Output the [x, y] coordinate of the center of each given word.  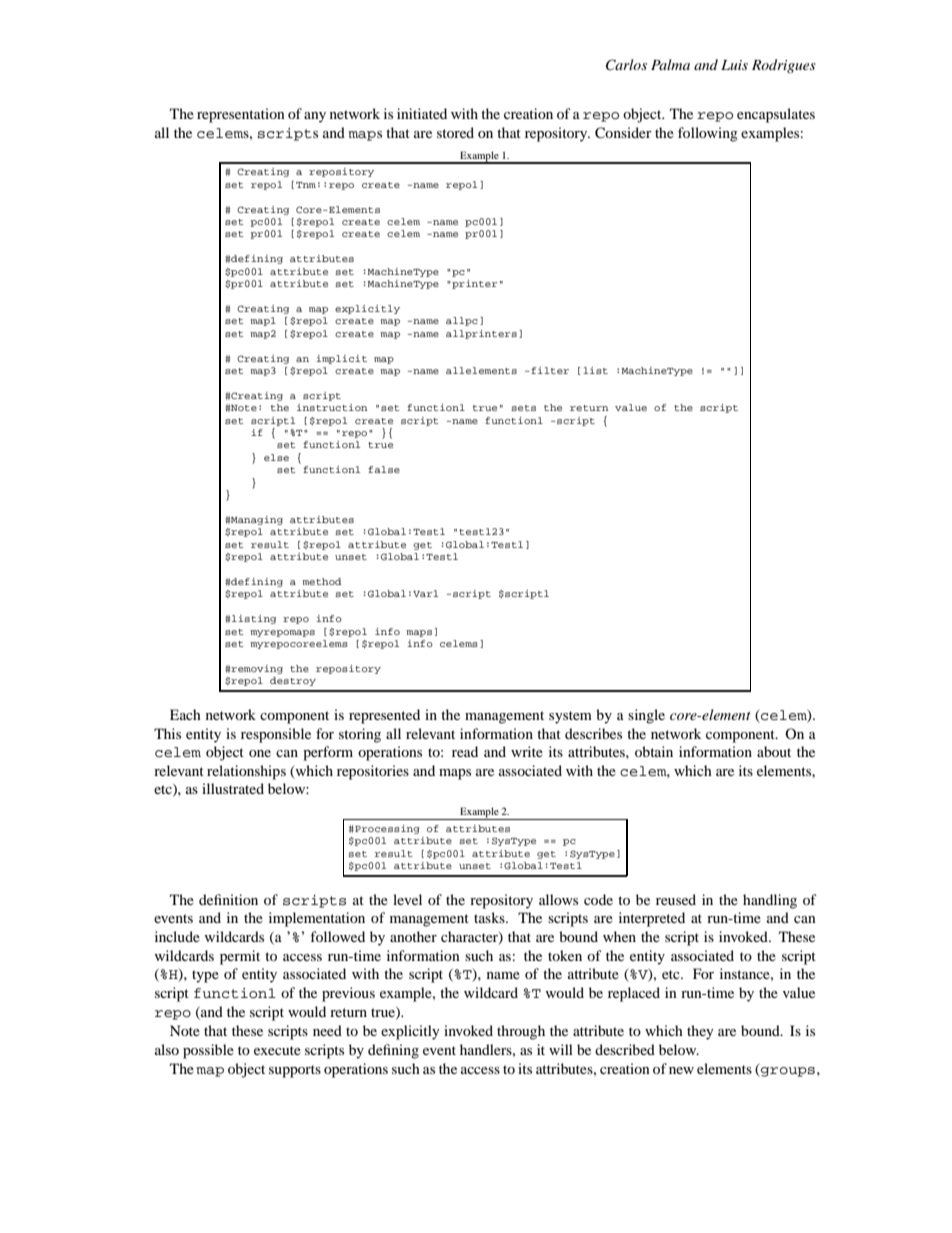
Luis [734, 65]
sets [523, 408]
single [646, 716]
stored [455, 132]
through [521, 1032]
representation [241, 115]
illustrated [233, 788]
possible [208, 1051]
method [321, 581]
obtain [654, 751]
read [465, 751]
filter [549, 370]
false [384, 469]
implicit [341, 359]
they [700, 1032]
